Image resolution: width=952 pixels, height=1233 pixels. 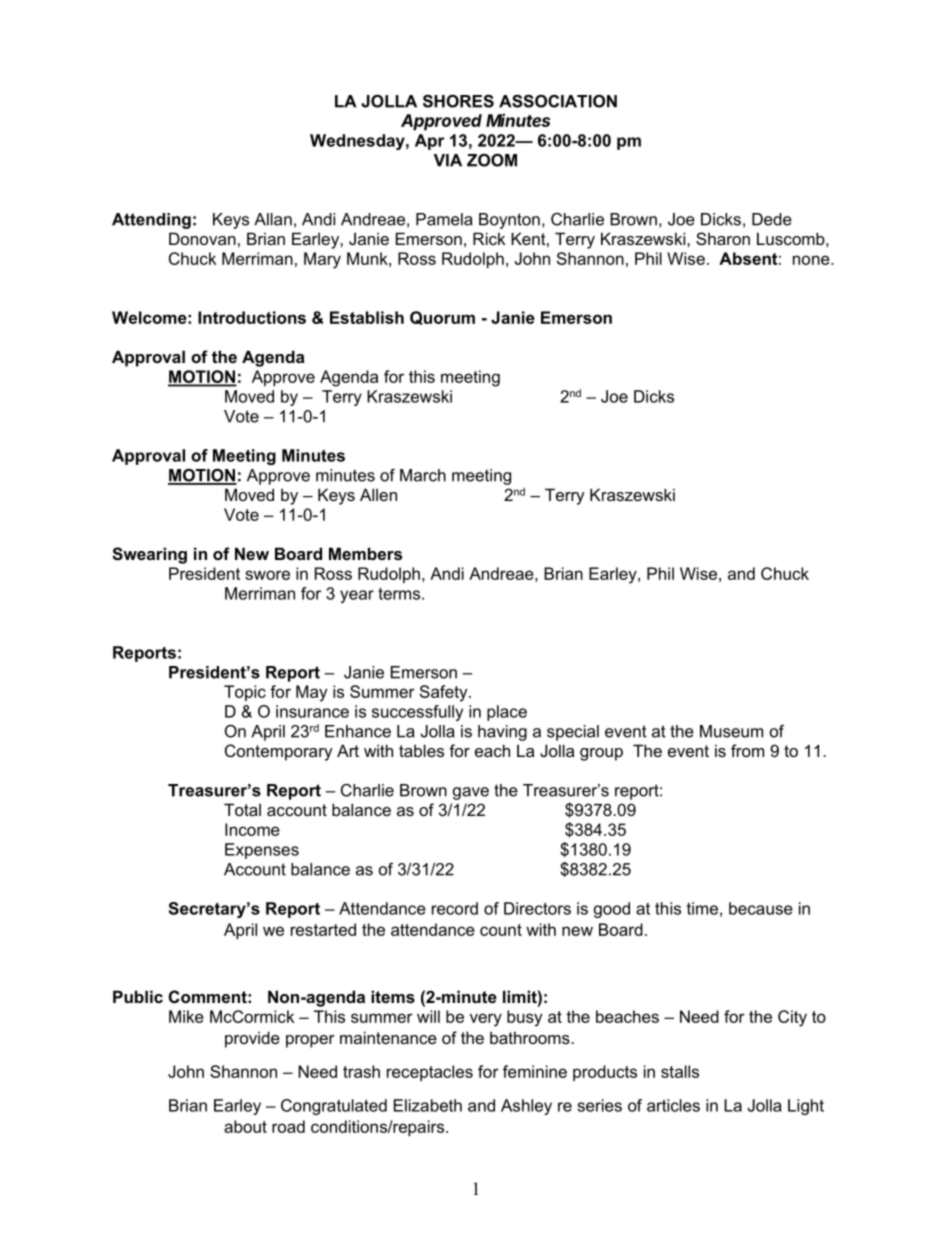 I want to click on about, so click(x=245, y=1126).
